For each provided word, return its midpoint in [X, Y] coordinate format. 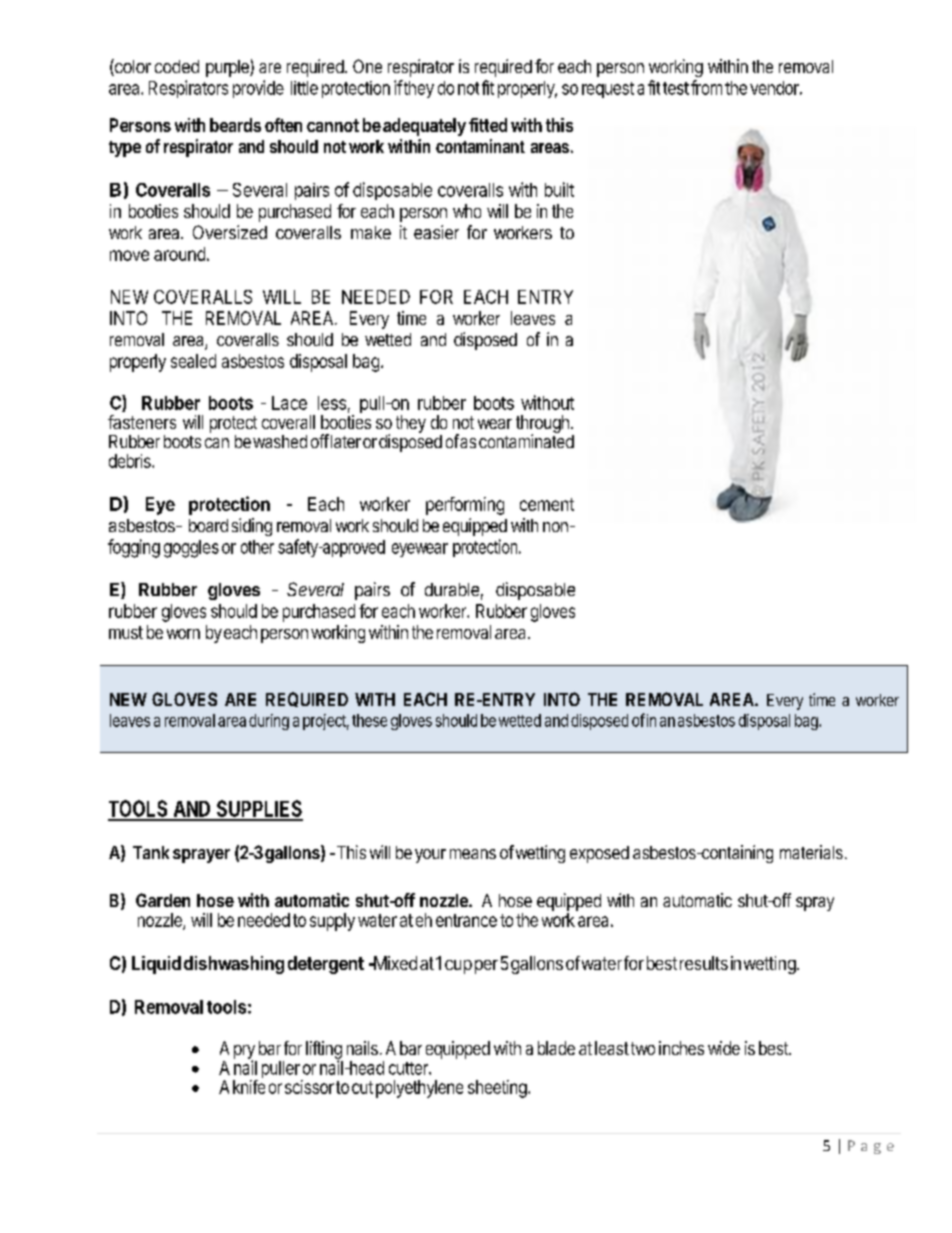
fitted [488, 125]
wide [724, 1048]
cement [547, 504]
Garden [163, 900]
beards [235, 125]
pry [244, 1053]
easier [436, 232]
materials [811, 852]
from [706, 87]
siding [252, 527]
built [559, 189]
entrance [466, 920]
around [179, 254]
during [269, 722]
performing [465, 506]
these [369, 720]
